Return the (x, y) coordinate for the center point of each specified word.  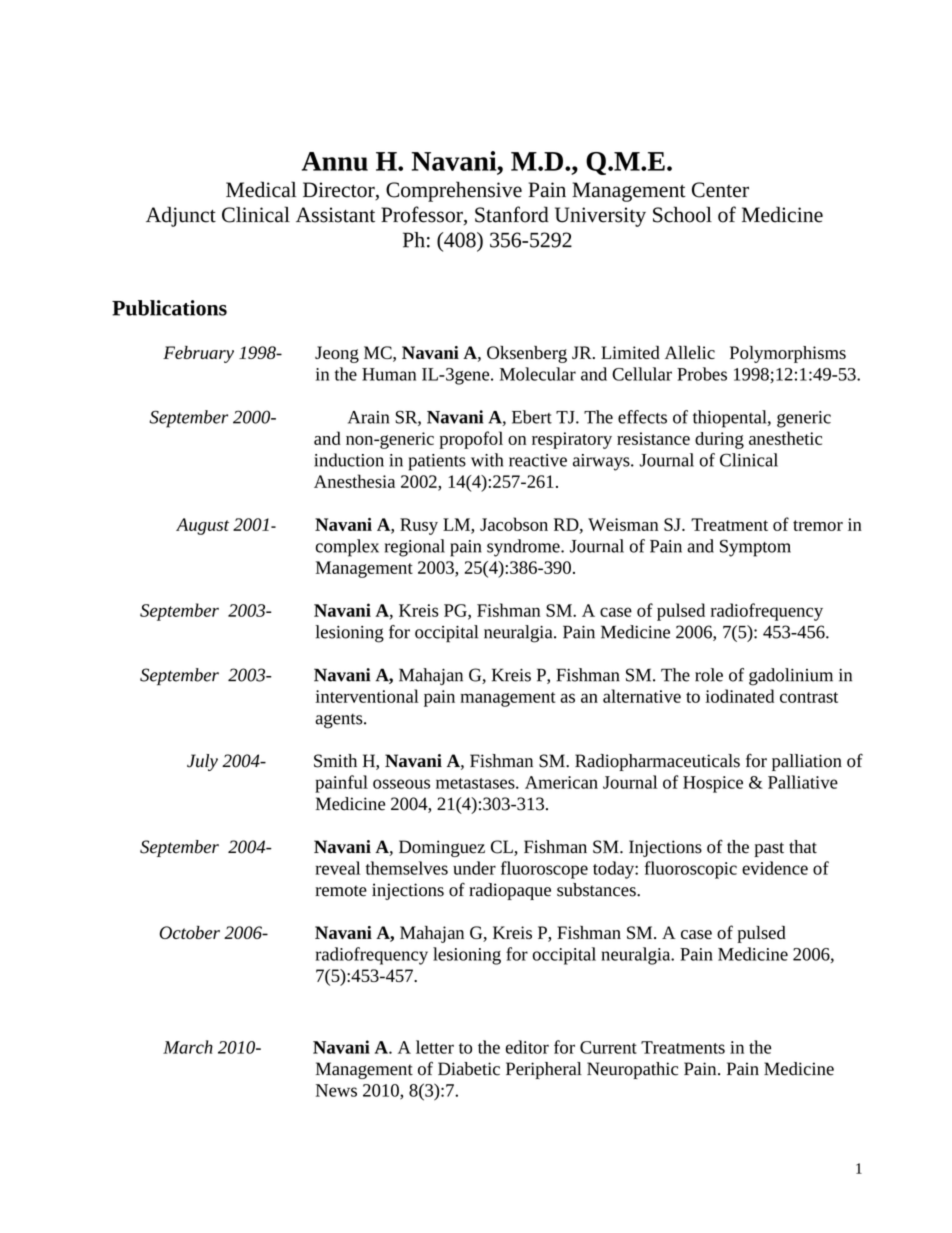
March (188, 1047)
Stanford (512, 214)
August (202, 526)
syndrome (524, 548)
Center (720, 190)
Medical (261, 189)
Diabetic (469, 1069)
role (709, 675)
